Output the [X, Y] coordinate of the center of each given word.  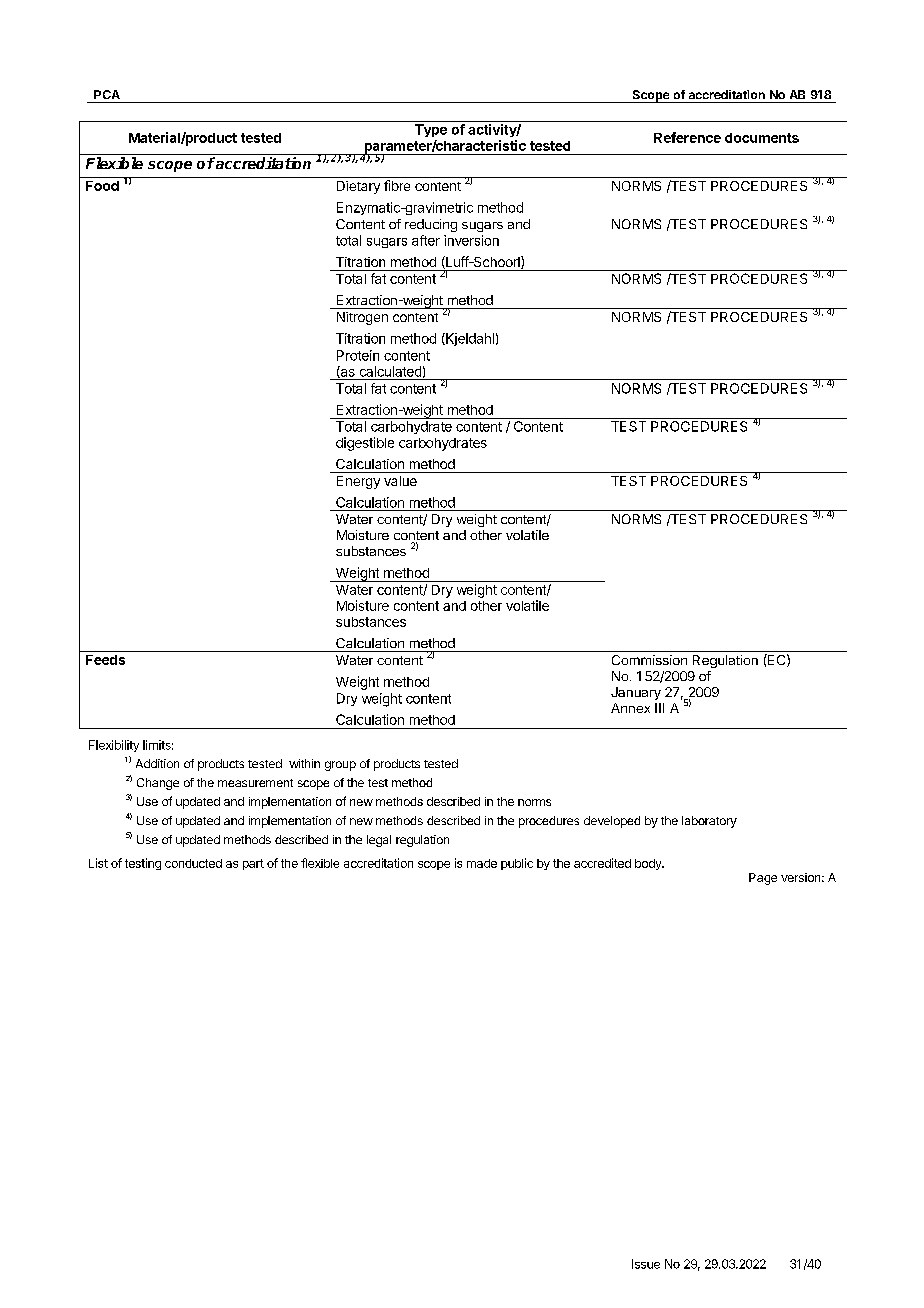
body [649, 864]
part [253, 864]
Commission [649, 660]
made [482, 863]
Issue [646, 1264]
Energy [358, 482]
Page [763, 879]
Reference [687, 137]
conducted [193, 863]
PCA [107, 94]
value [400, 481]
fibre [397, 185]
